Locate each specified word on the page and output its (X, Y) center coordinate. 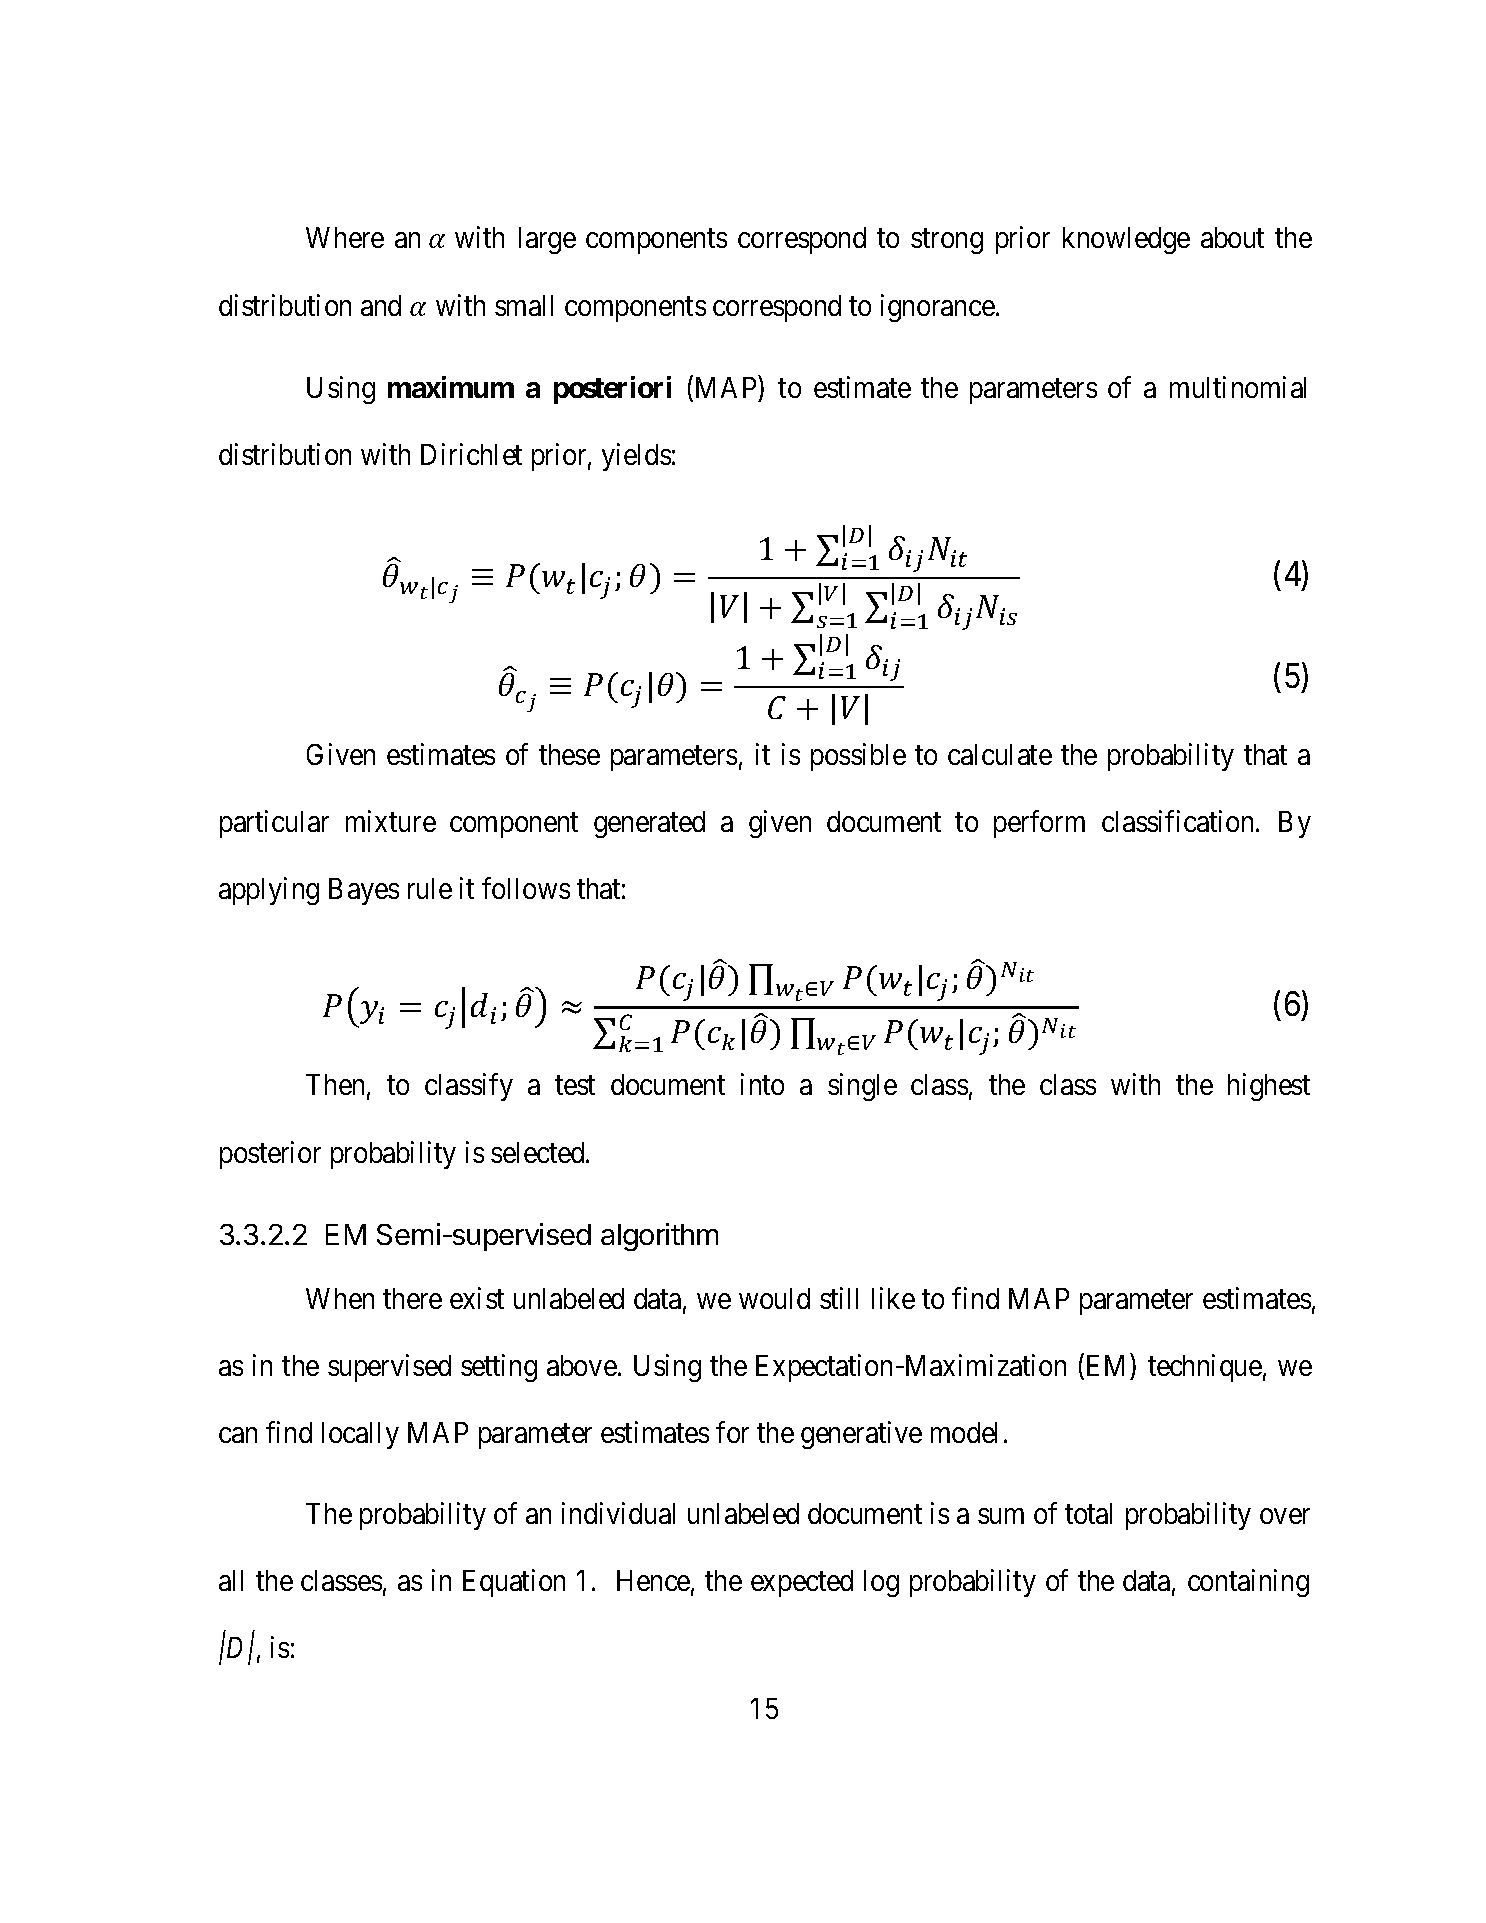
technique (1205, 1368)
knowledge (1126, 240)
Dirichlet (471, 454)
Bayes (364, 891)
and (381, 305)
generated (649, 824)
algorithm (659, 1237)
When (340, 1298)
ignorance (938, 308)
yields (636, 457)
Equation (514, 1583)
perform (1039, 824)
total (1088, 1513)
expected (802, 1583)
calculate (1000, 754)
